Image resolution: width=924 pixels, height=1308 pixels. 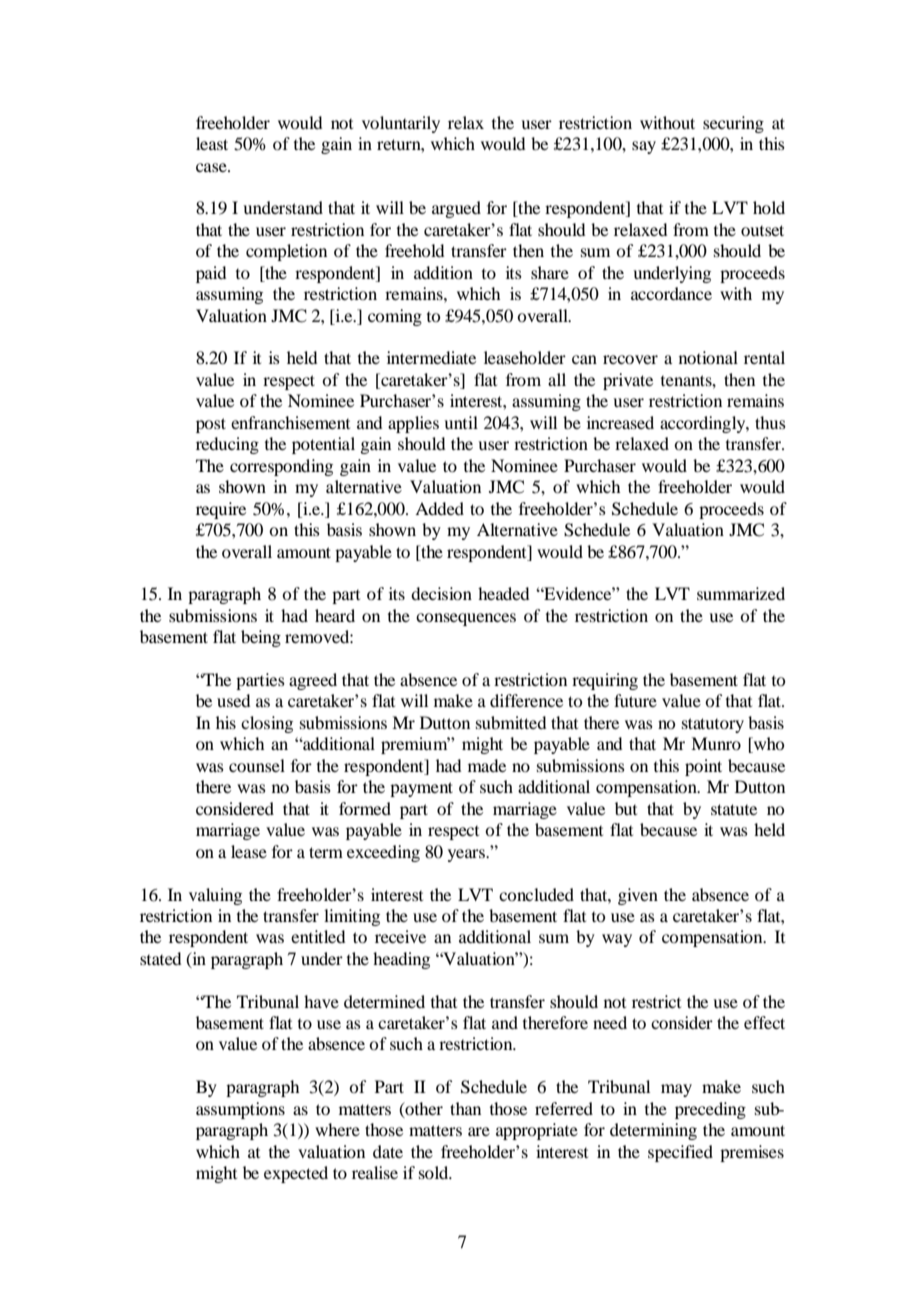 What do you see at coordinates (261, 638) in the page?
I see `being` at bounding box center [261, 638].
